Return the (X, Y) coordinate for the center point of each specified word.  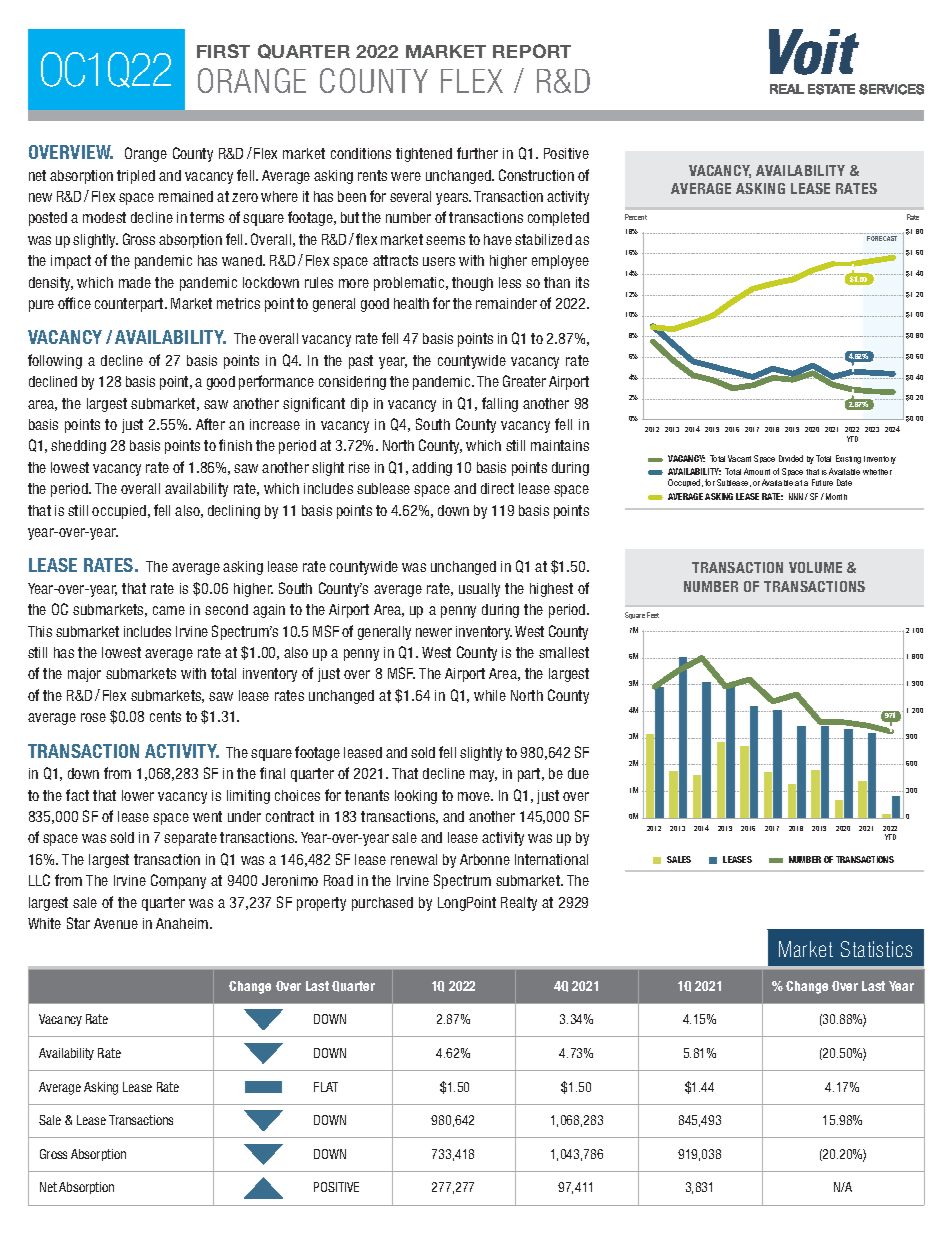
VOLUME (815, 567)
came (169, 610)
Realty (519, 904)
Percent (636, 217)
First (223, 51)
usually (479, 590)
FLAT (326, 1087)
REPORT (532, 51)
